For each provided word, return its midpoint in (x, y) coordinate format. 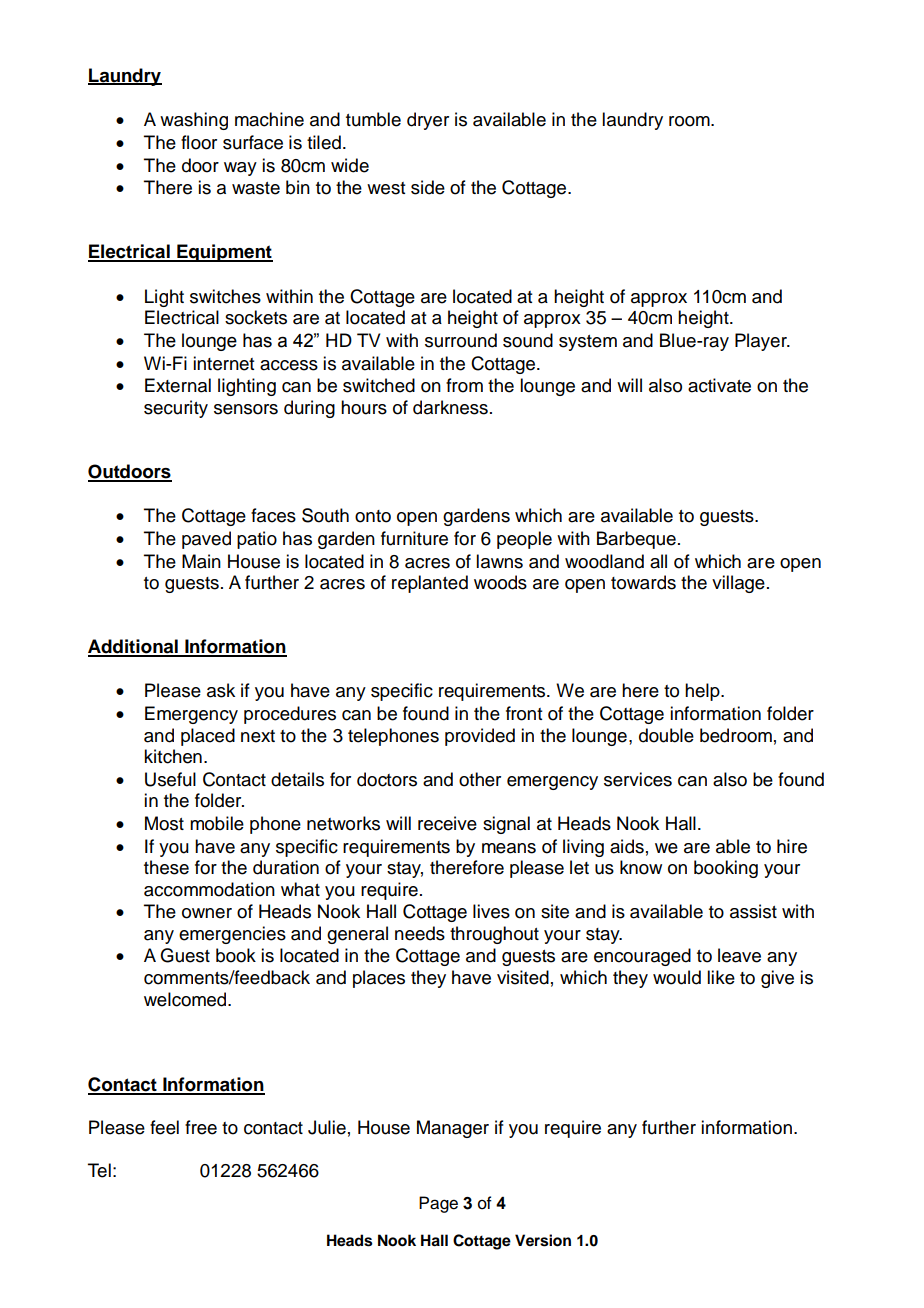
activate (719, 385)
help (703, 692)
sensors (246, 409)
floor (199, 142)
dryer (428, 121)
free (201, 1127)
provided (480, 737)
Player (762, 342)
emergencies (232, 935)
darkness (450, 407)
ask (221, 690)
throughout (494, 935)
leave (739, 955)
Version (543, 1240)
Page (438, 1204)
